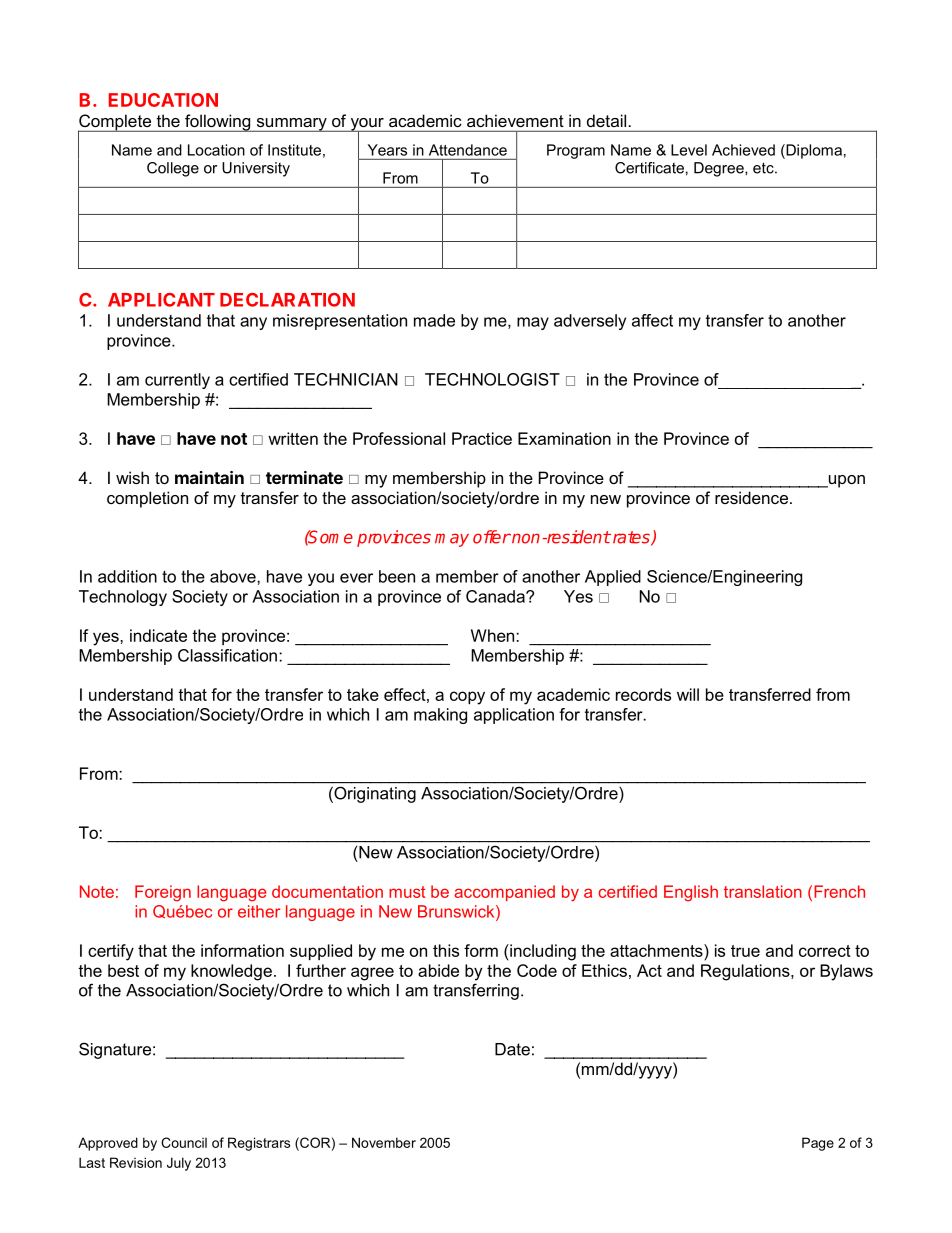 The width and height of the screenshot is (952, 1233). Describe the element at coordinates (184, 1142) in the screenshot. I see `Council` at that location.
